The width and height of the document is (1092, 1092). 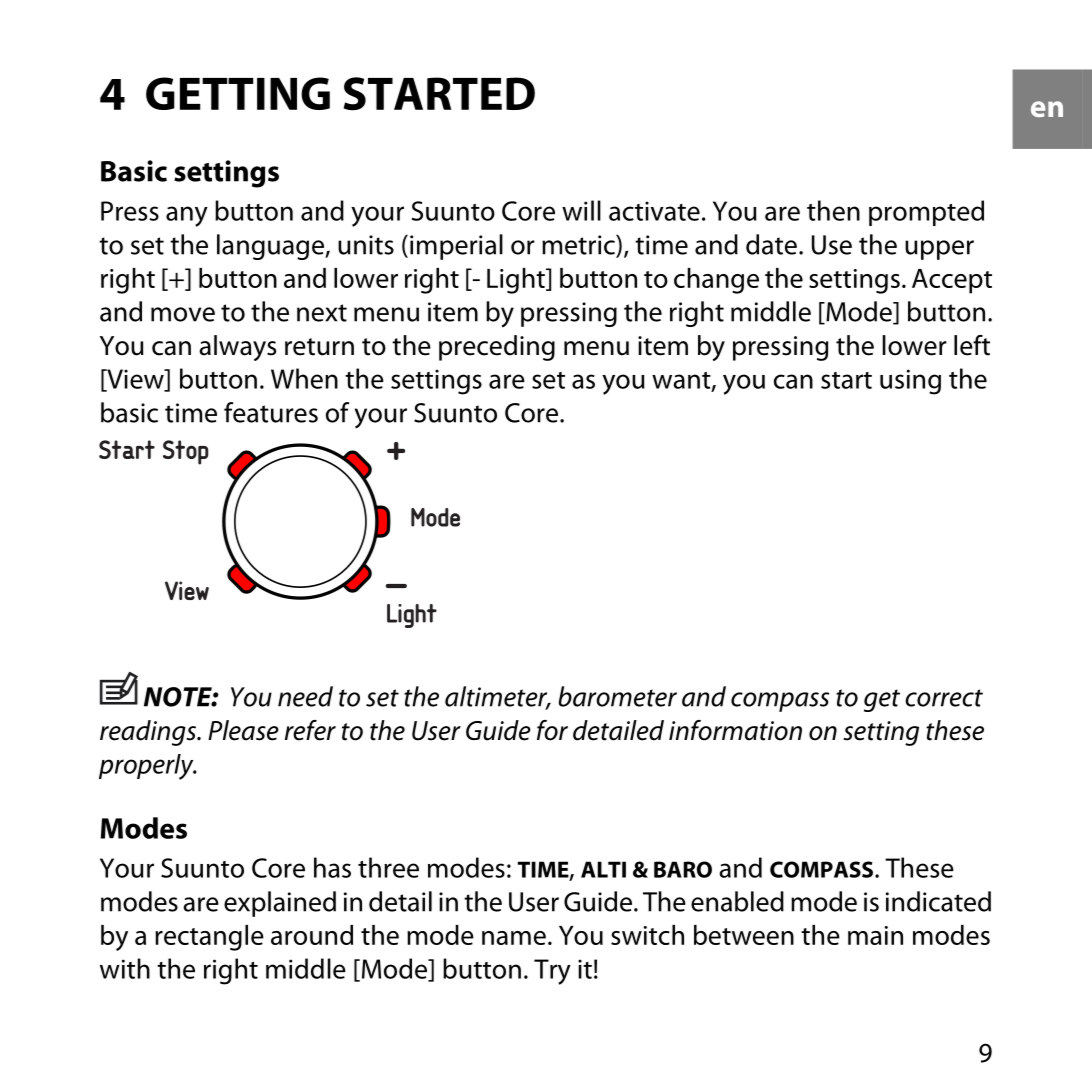 What do you see at coordinates (833, 210) in the document?
I see `then` at bounding box center [833, 210].
